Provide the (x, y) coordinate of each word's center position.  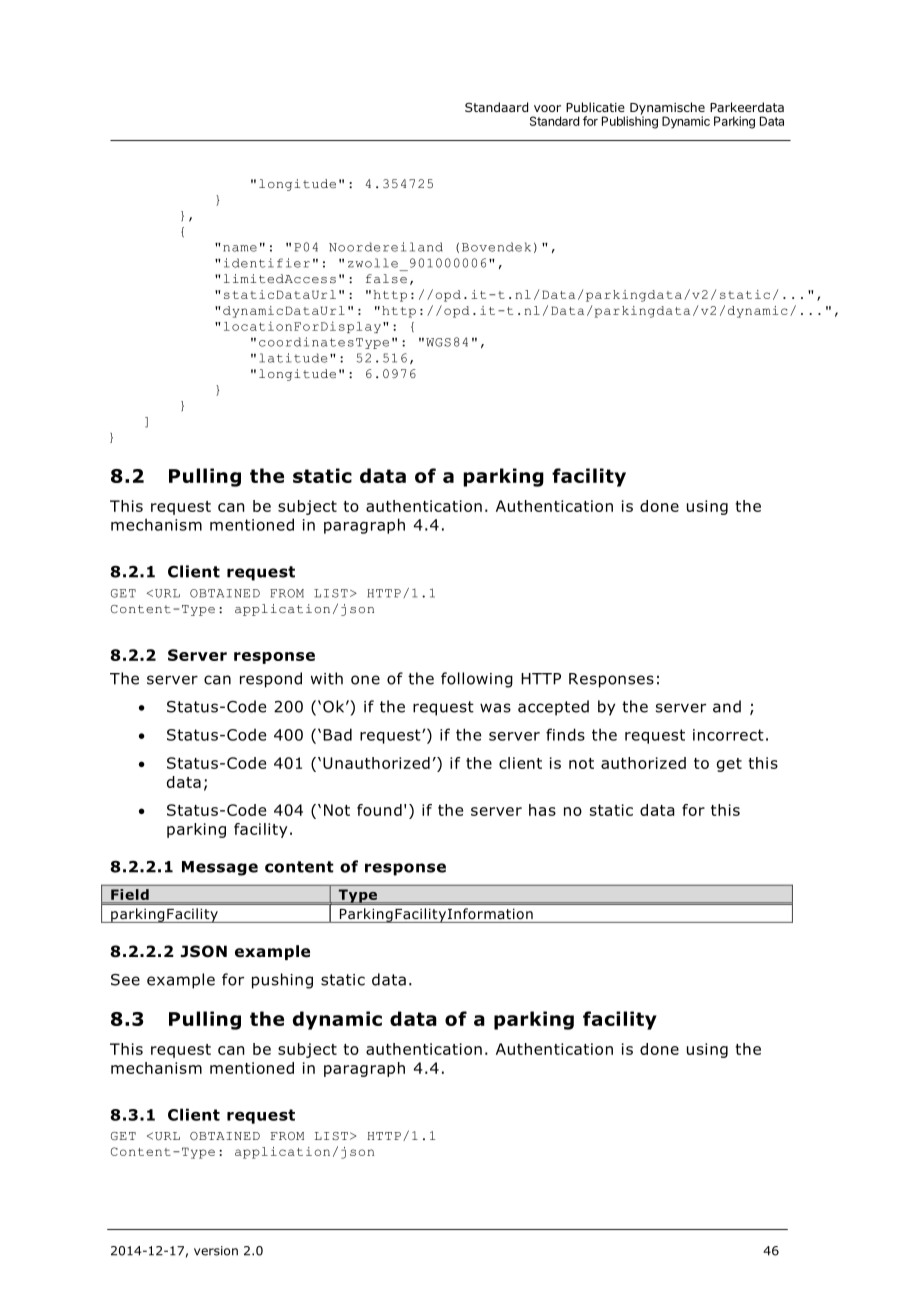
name (240, 248)
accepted (553, 708)
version (216, 1251)
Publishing (630, 121)
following (477, 680)
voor (547, 108)
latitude (293, 358)
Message (220, 868)
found (379, 810)
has (542, 810)
